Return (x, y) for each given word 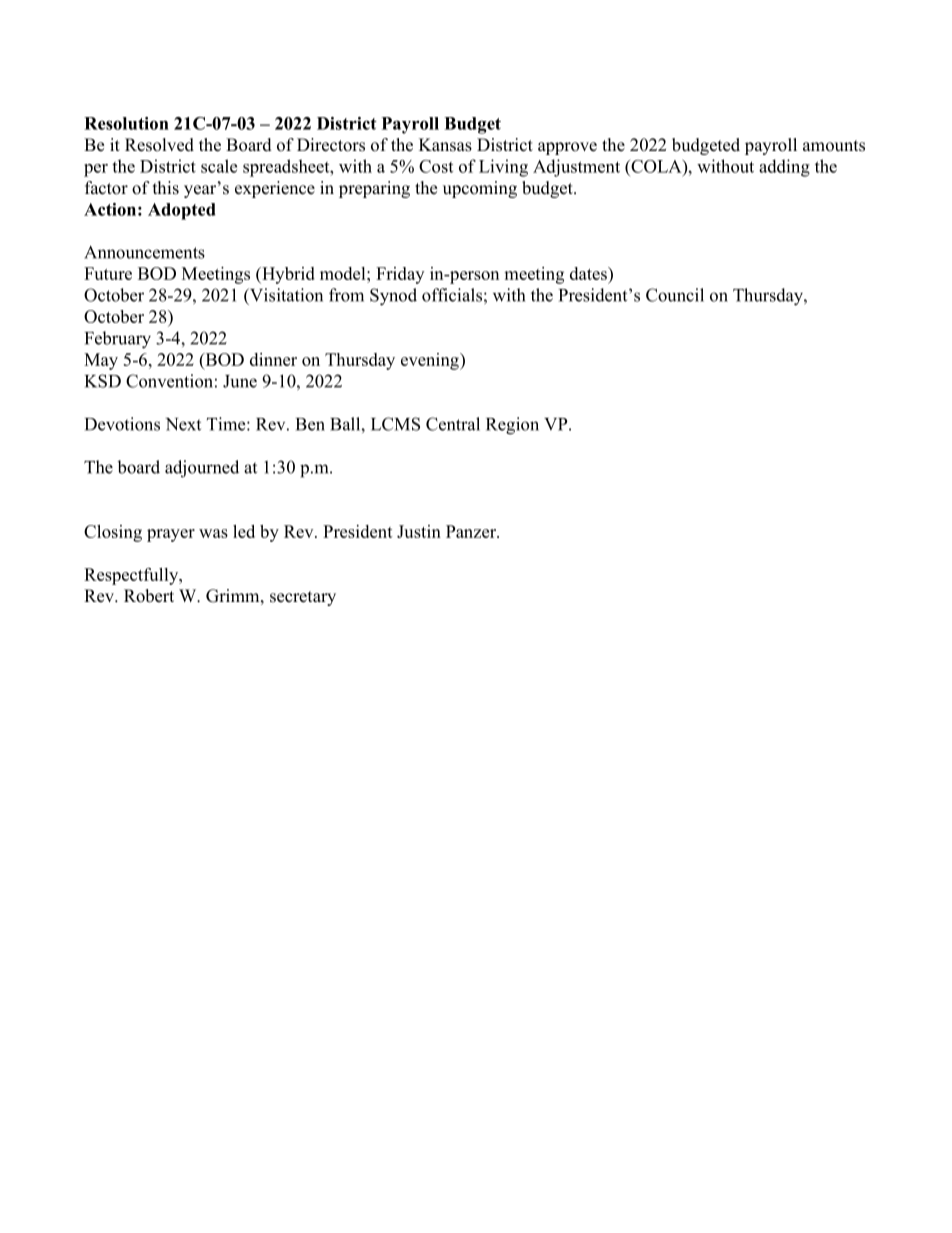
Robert (149, 596)
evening (431, 361)
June (240, 381)
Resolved (159, 145)
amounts (834, 146)
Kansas (445, 145)
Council (675, 295)
